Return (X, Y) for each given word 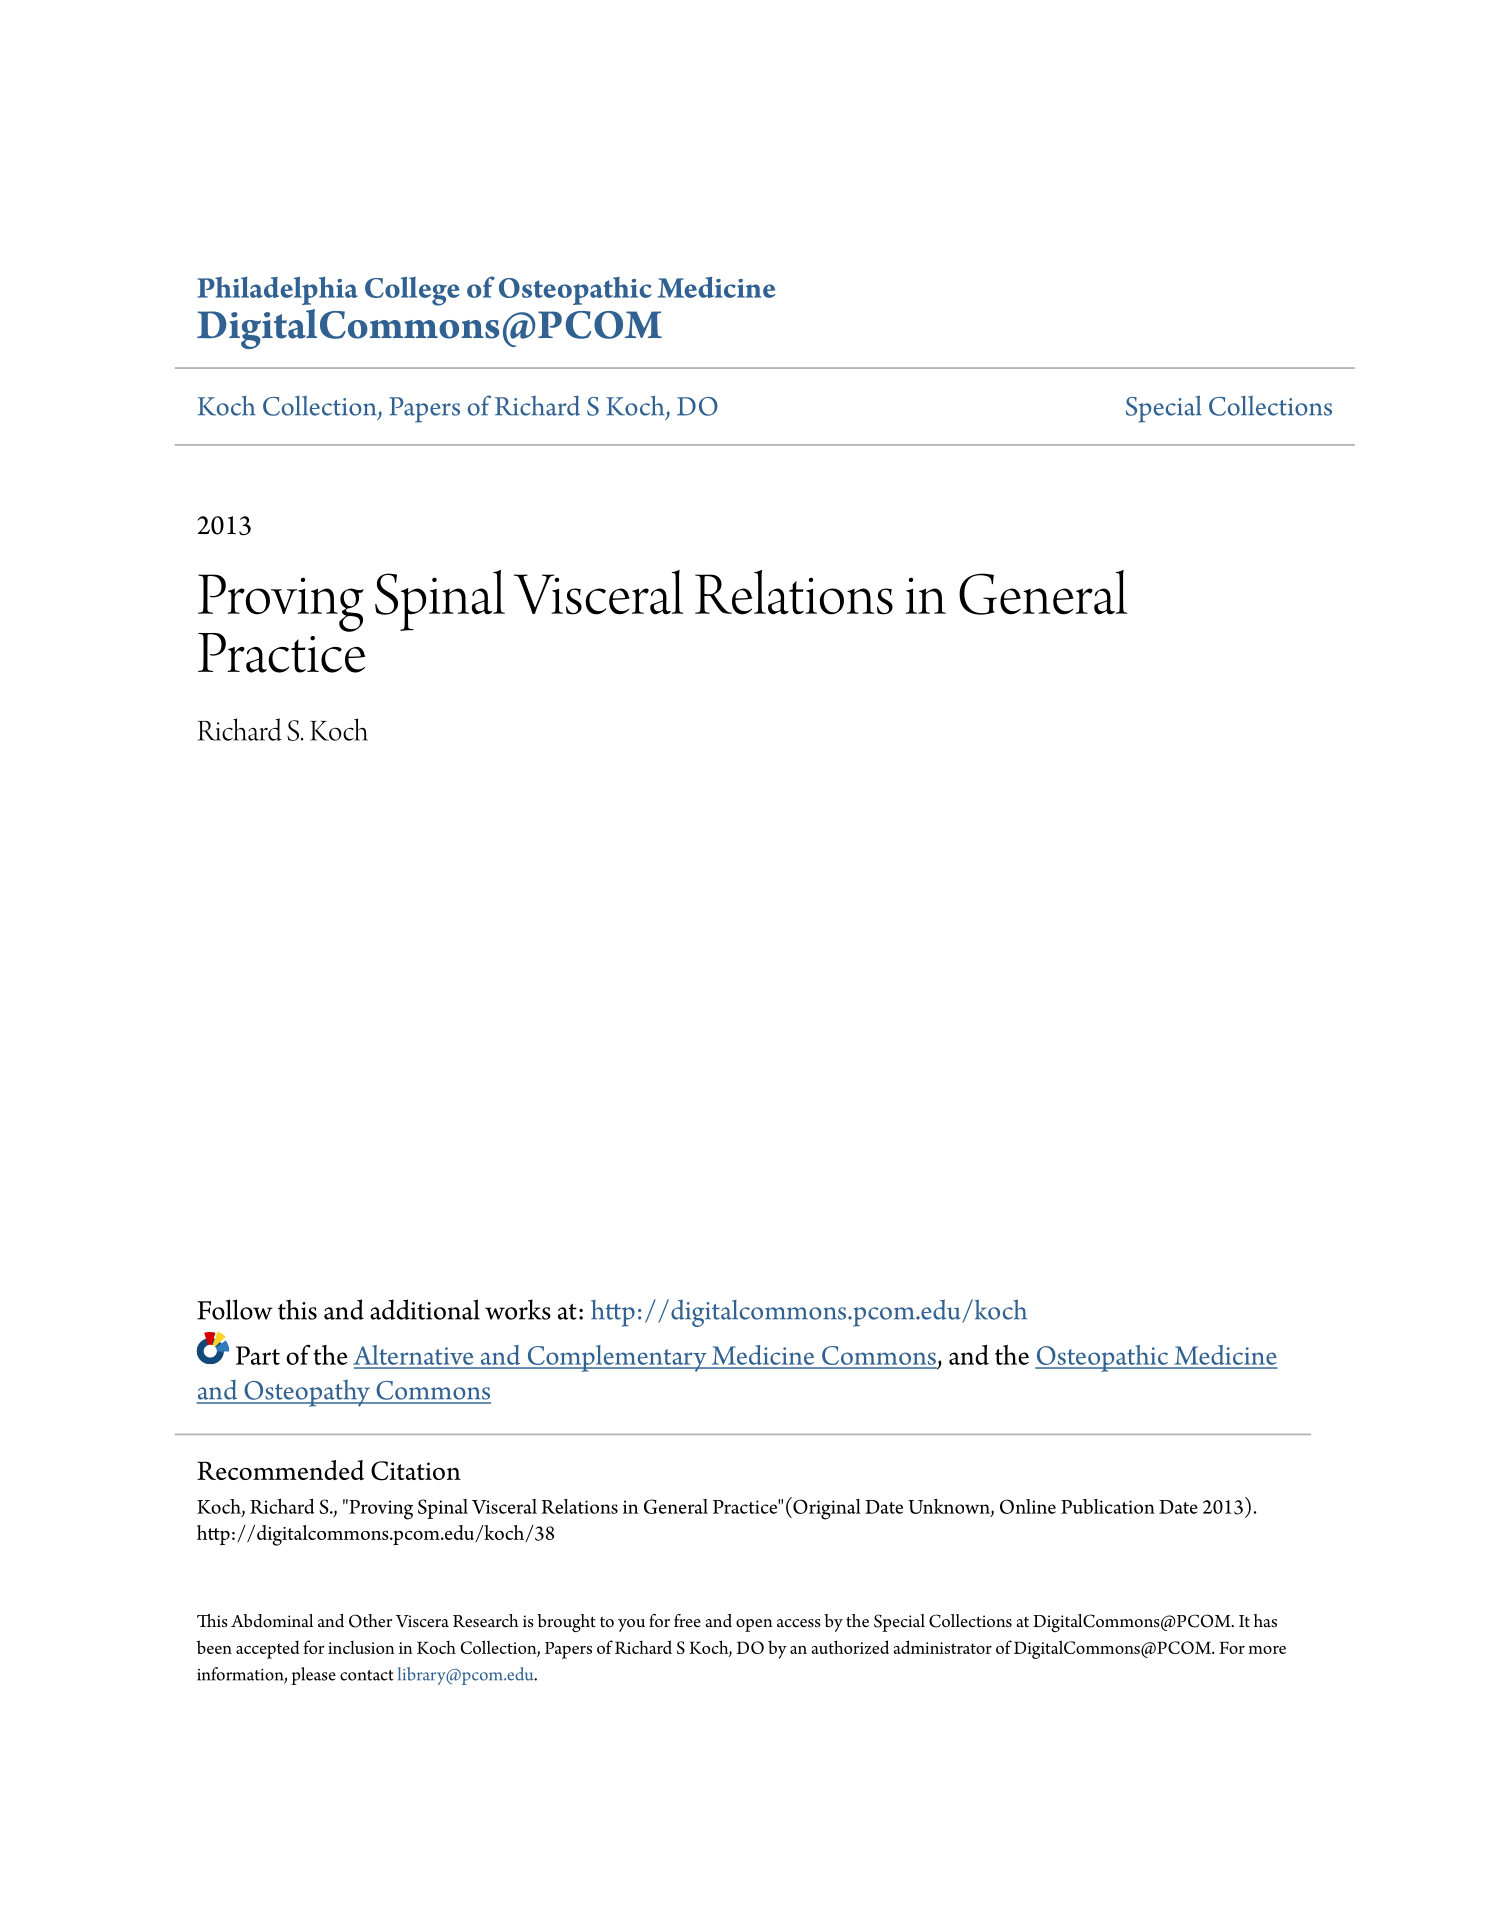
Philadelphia (278, 290)
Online (1028, 1506)
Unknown (950, 1507)
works (518, 1309)
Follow (235, 1309)
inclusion (361, 1647)
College (412, 291)
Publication (1108, 1506)
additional (425, 1309)
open (754, 1625)
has (1265, 1621)
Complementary (617, 1358)
